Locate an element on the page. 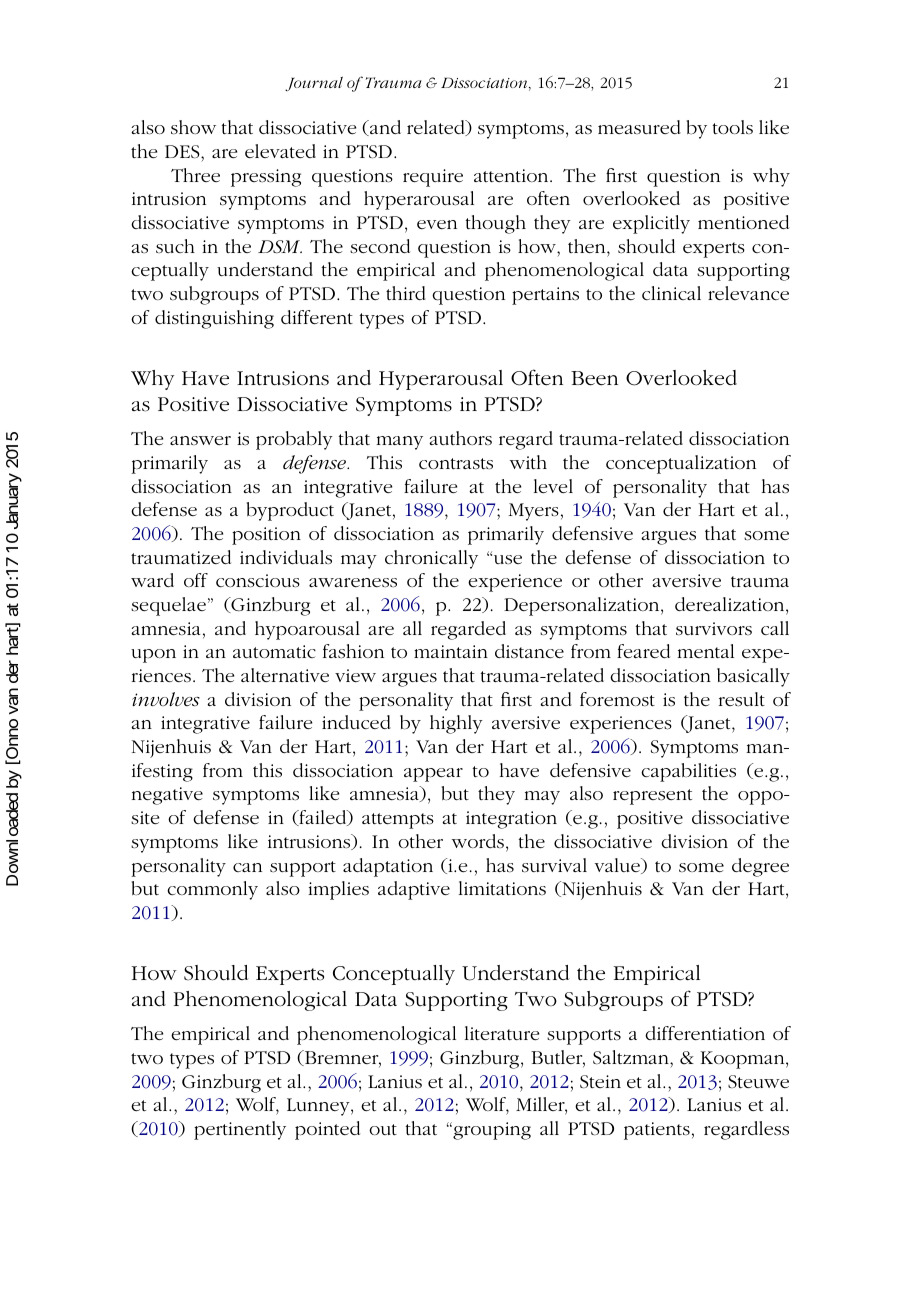 The width and height of the image is (921, 1316). distinguishing is located at coordinates (214, 319).
